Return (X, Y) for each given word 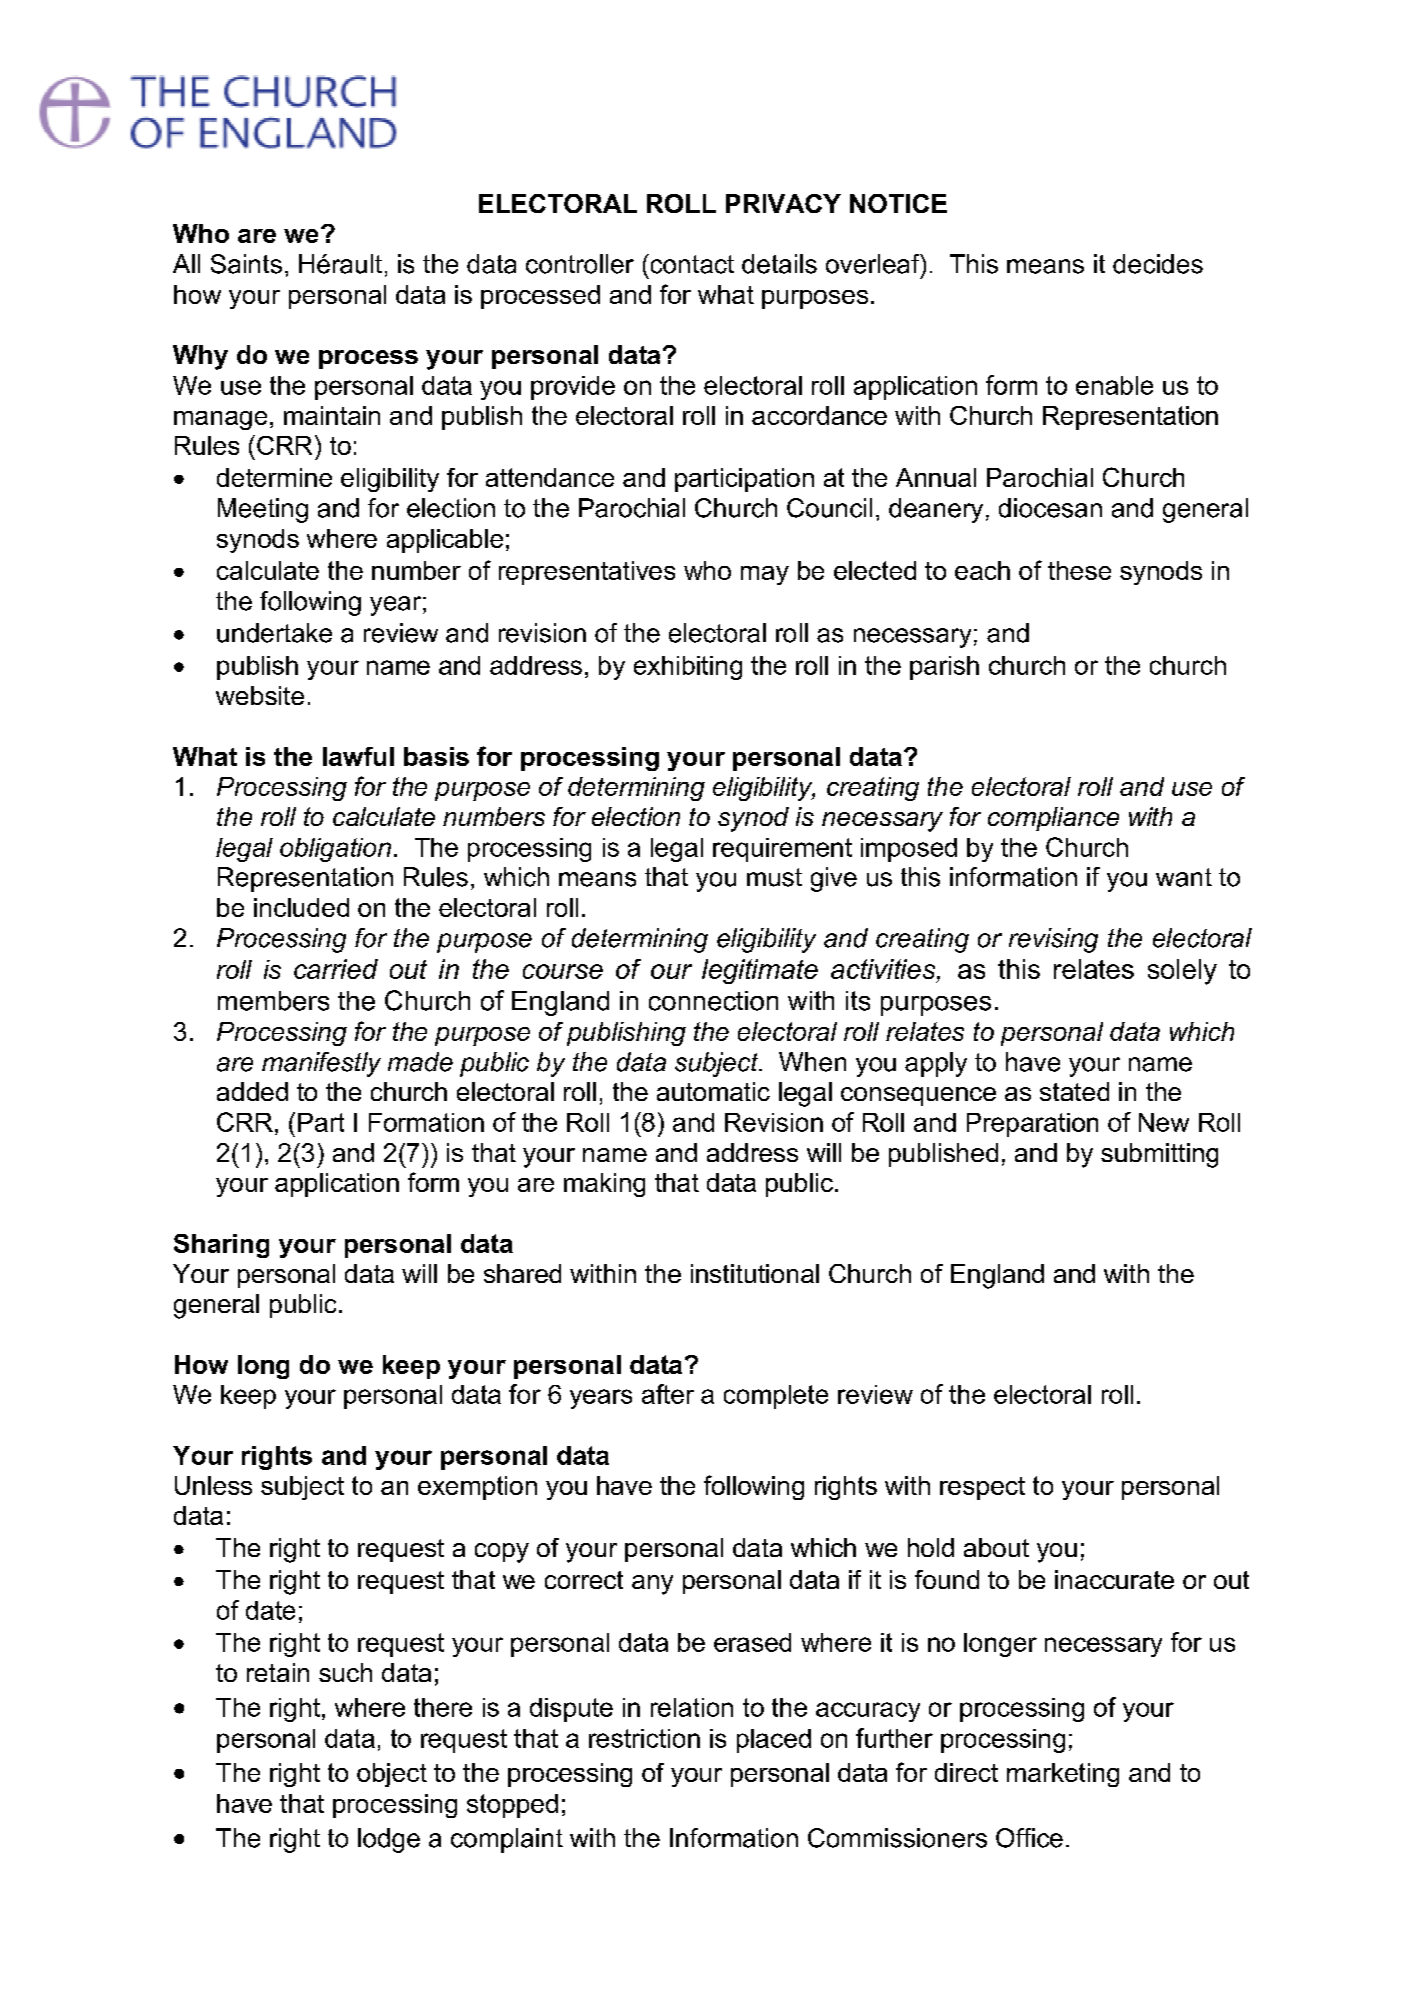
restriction (644, 1738)
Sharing (221, 1246)
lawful (358, 756)
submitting (1159, 1155)
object (392, 1775)
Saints (246, 264)
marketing (1063, 1775)
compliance (1053, 819)
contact (691, 264)
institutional (755, 1273)
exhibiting (688, 668)
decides (1158, 264)
